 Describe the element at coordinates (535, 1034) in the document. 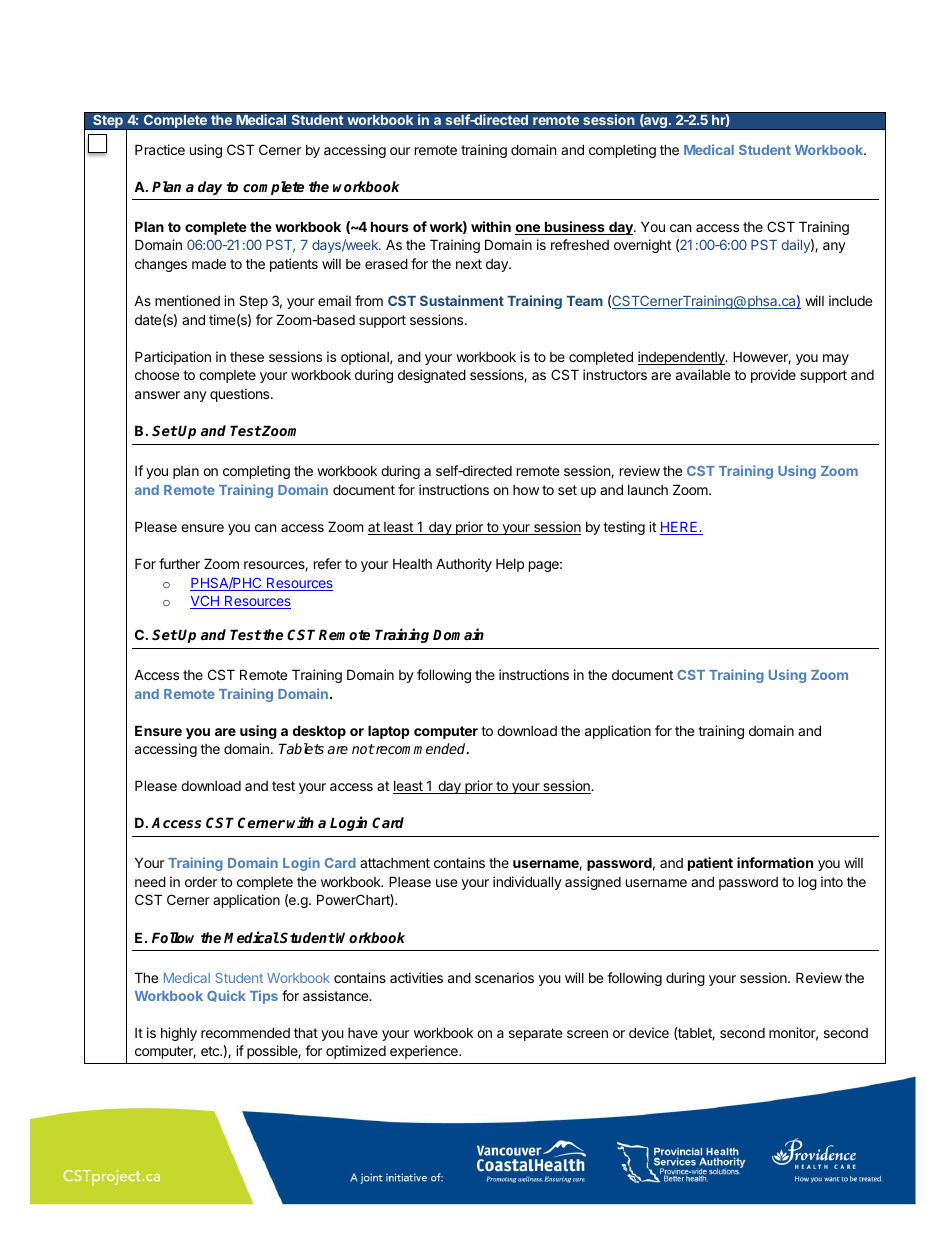

I see `separate` at that location.
